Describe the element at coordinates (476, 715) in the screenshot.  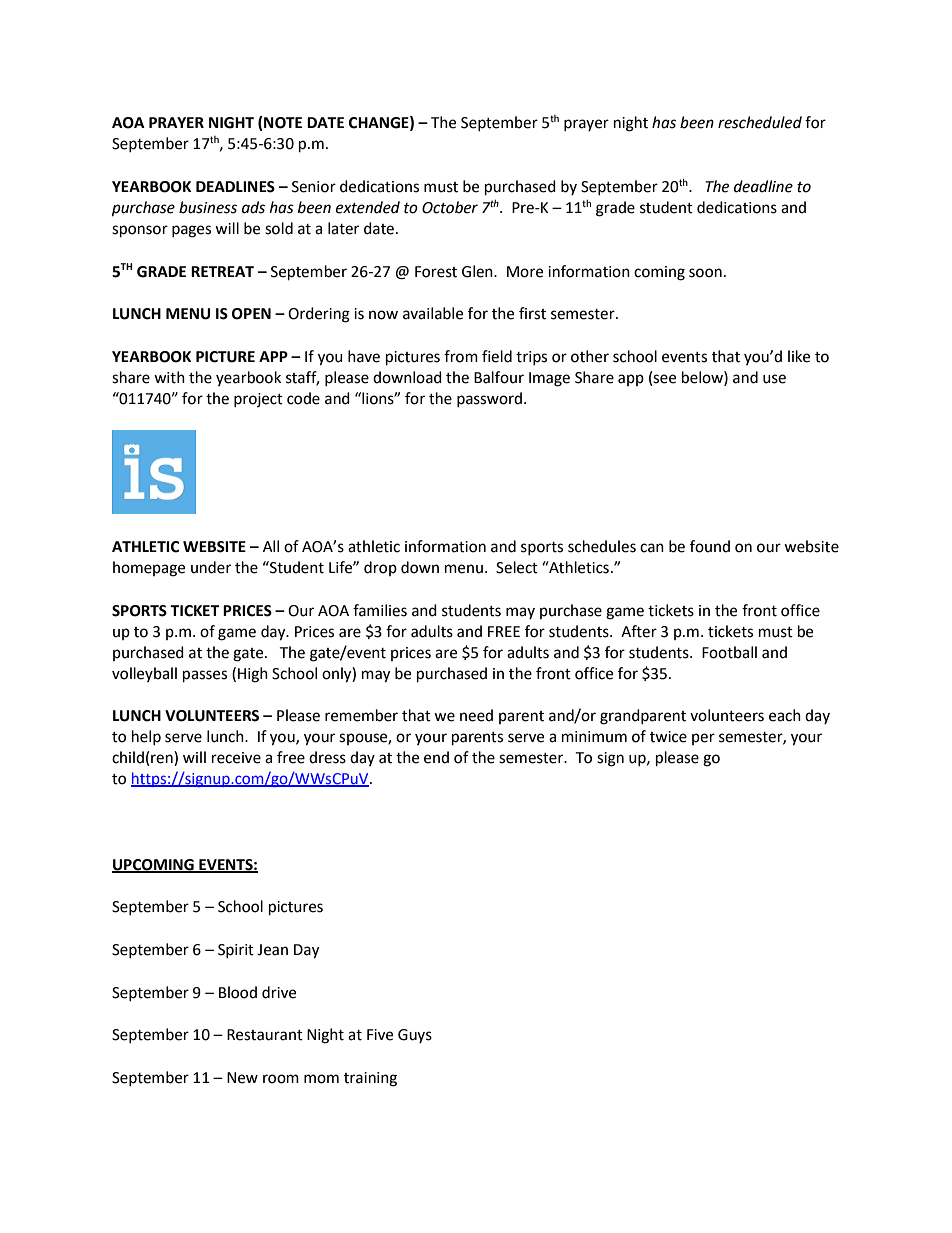
I see `need` at that location.
